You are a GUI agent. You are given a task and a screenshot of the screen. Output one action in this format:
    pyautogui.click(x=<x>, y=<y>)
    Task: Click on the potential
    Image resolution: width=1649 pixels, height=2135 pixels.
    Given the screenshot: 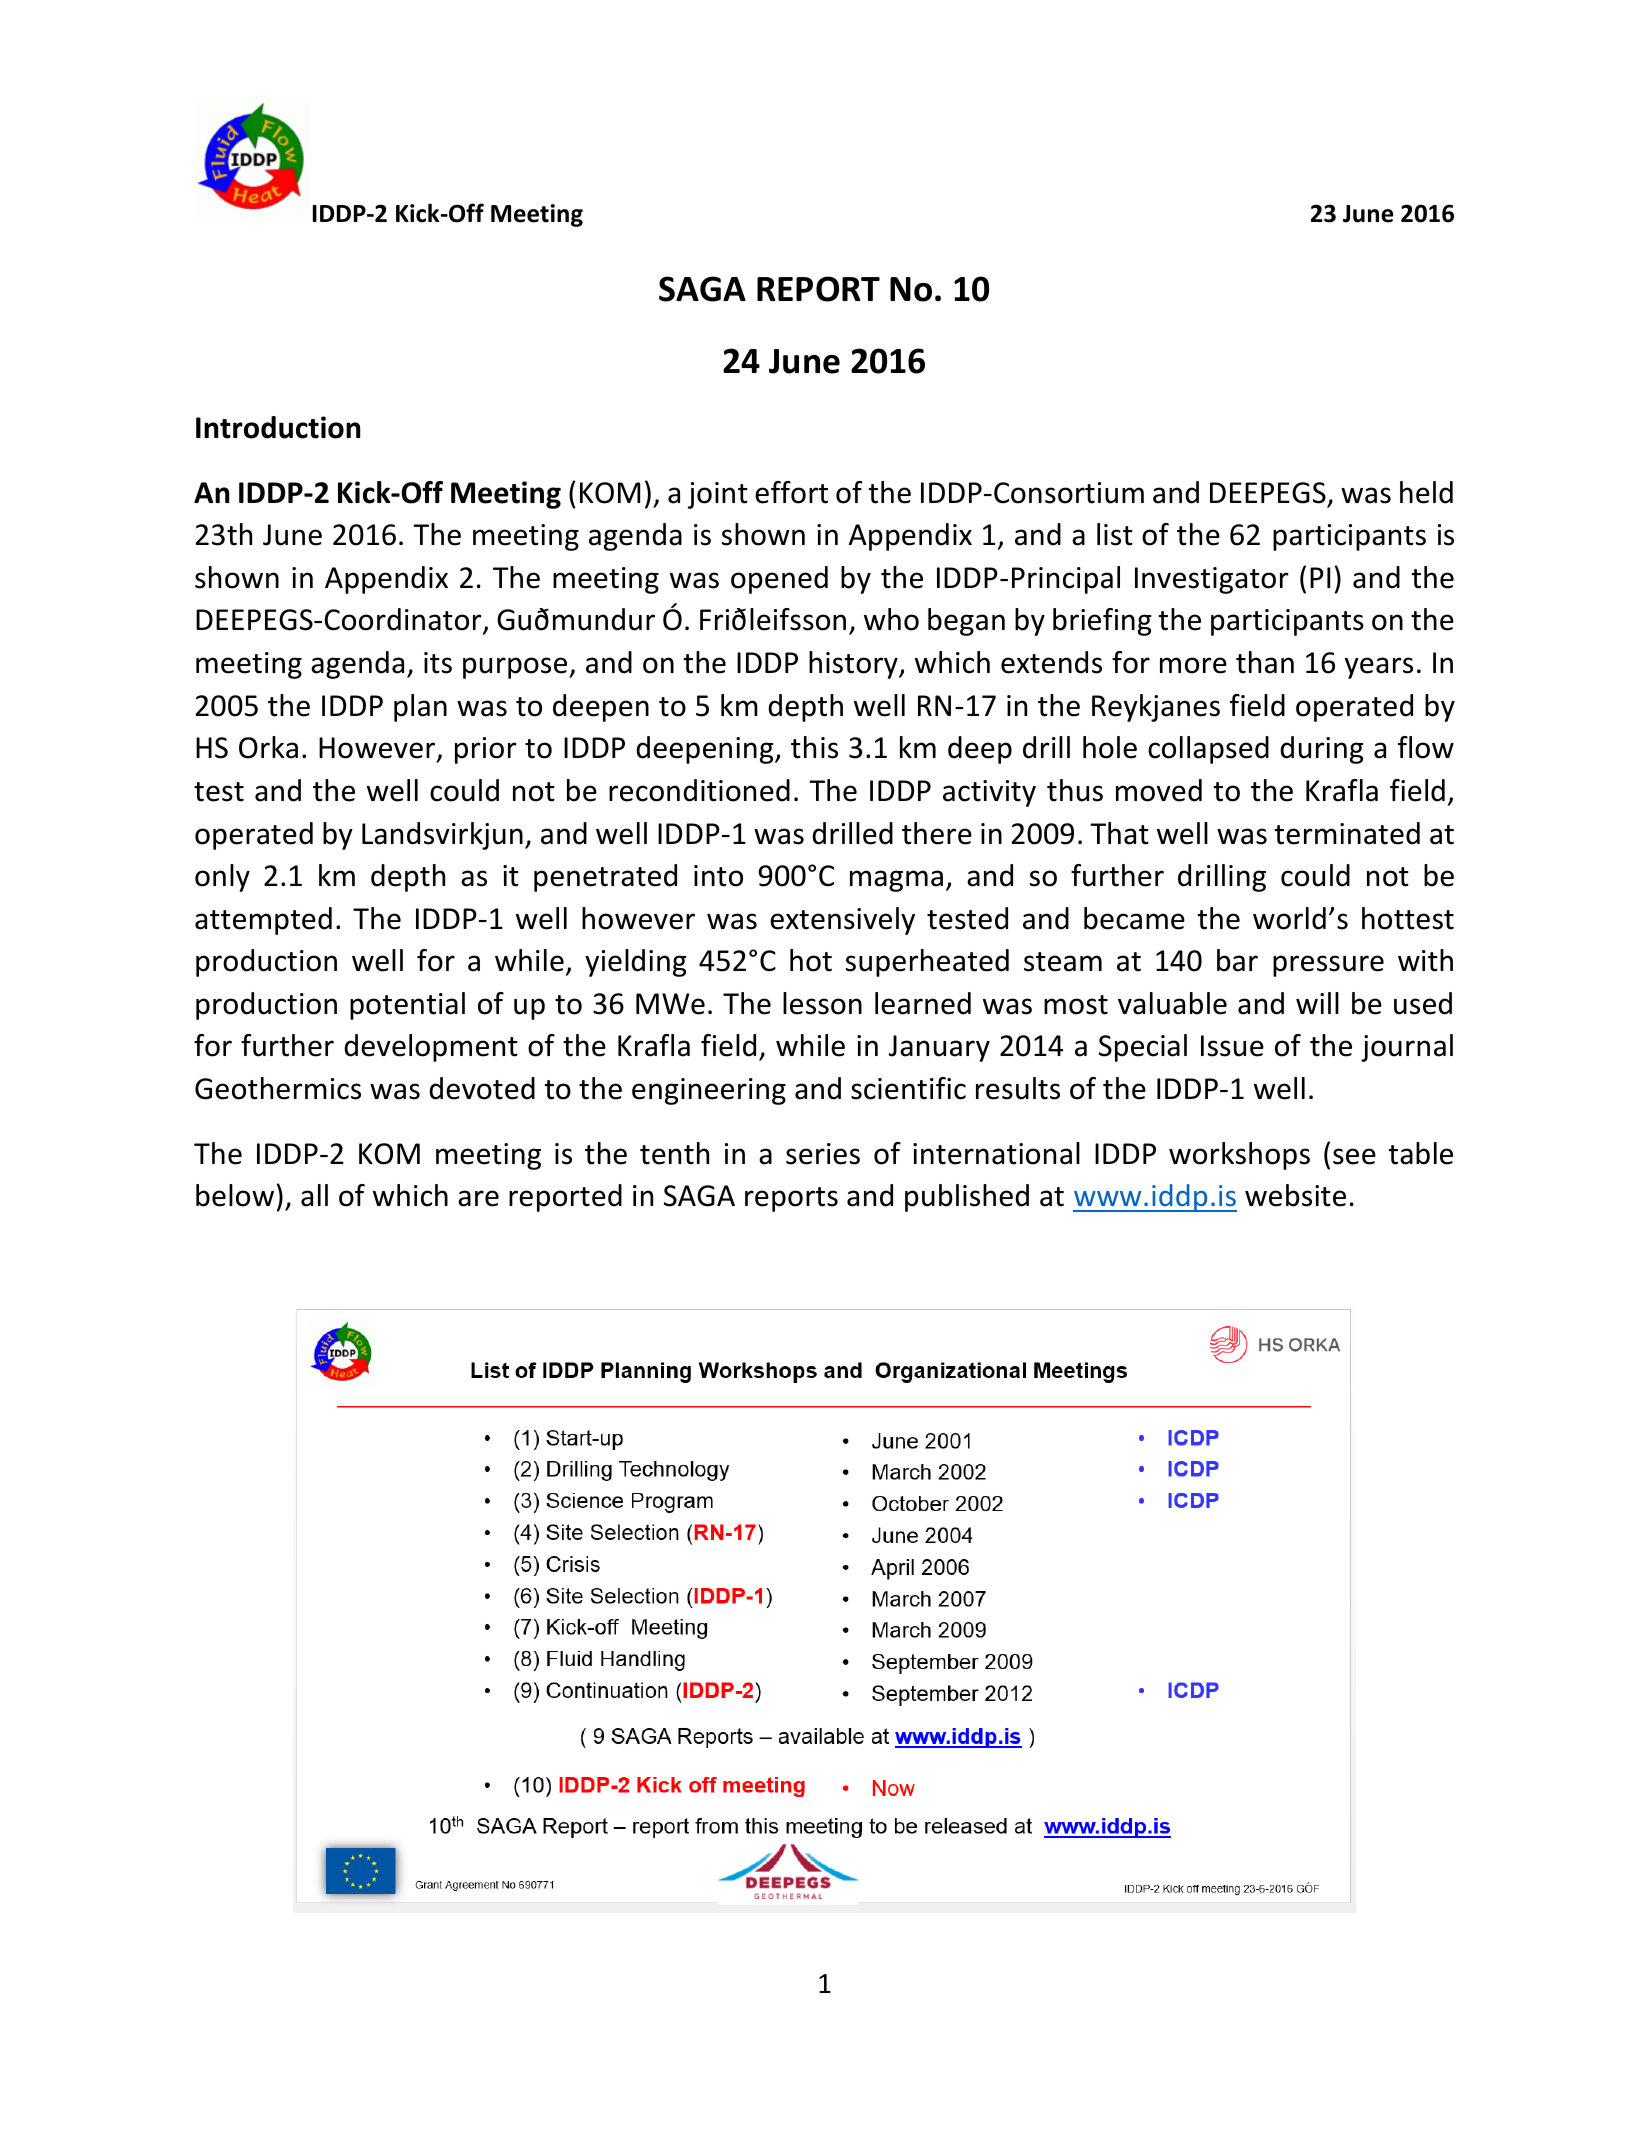 What is the action you would take?
    pyautogui.click(x=407, y=1006)
